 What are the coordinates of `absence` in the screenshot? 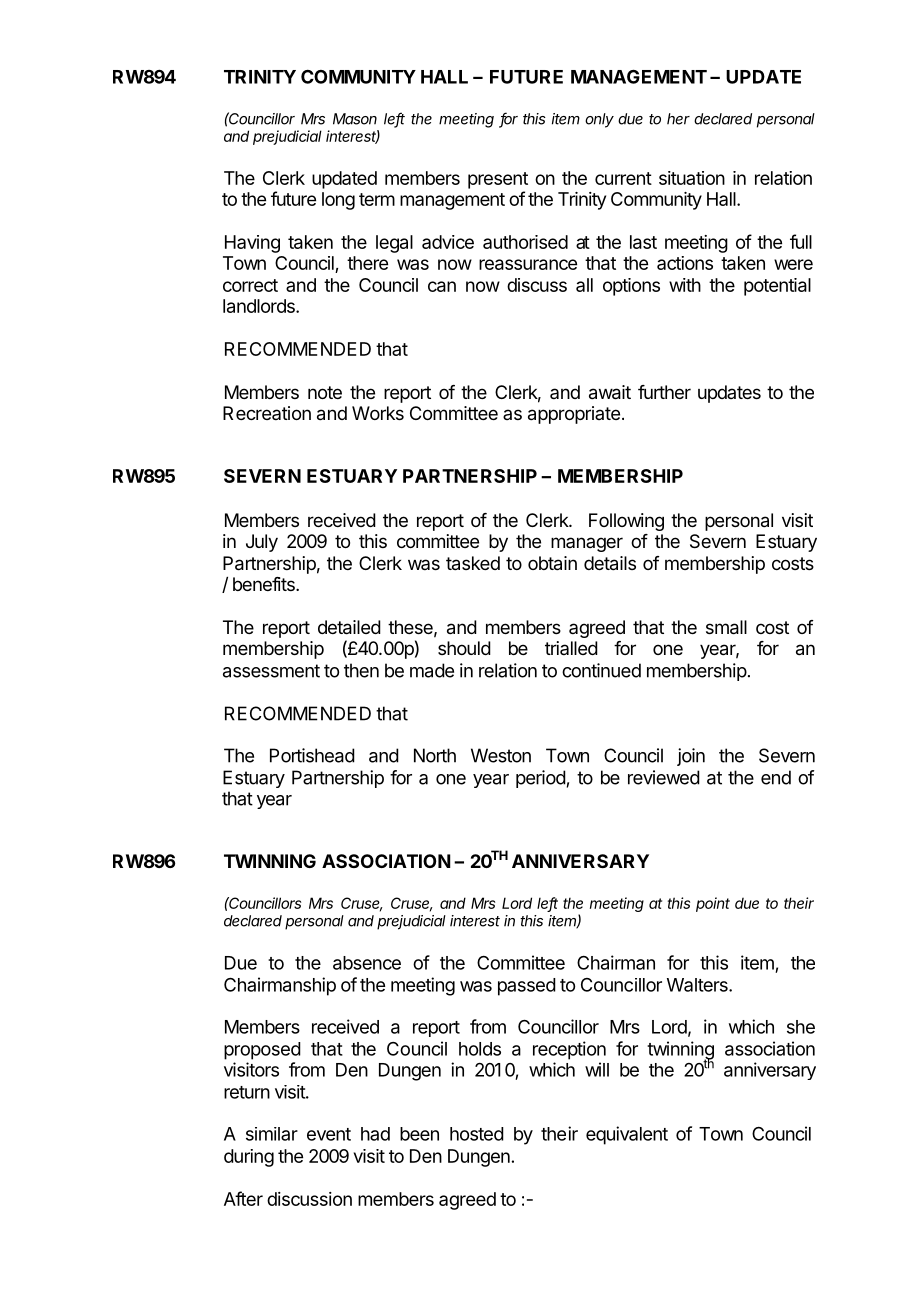 It's located at (367, 963).
